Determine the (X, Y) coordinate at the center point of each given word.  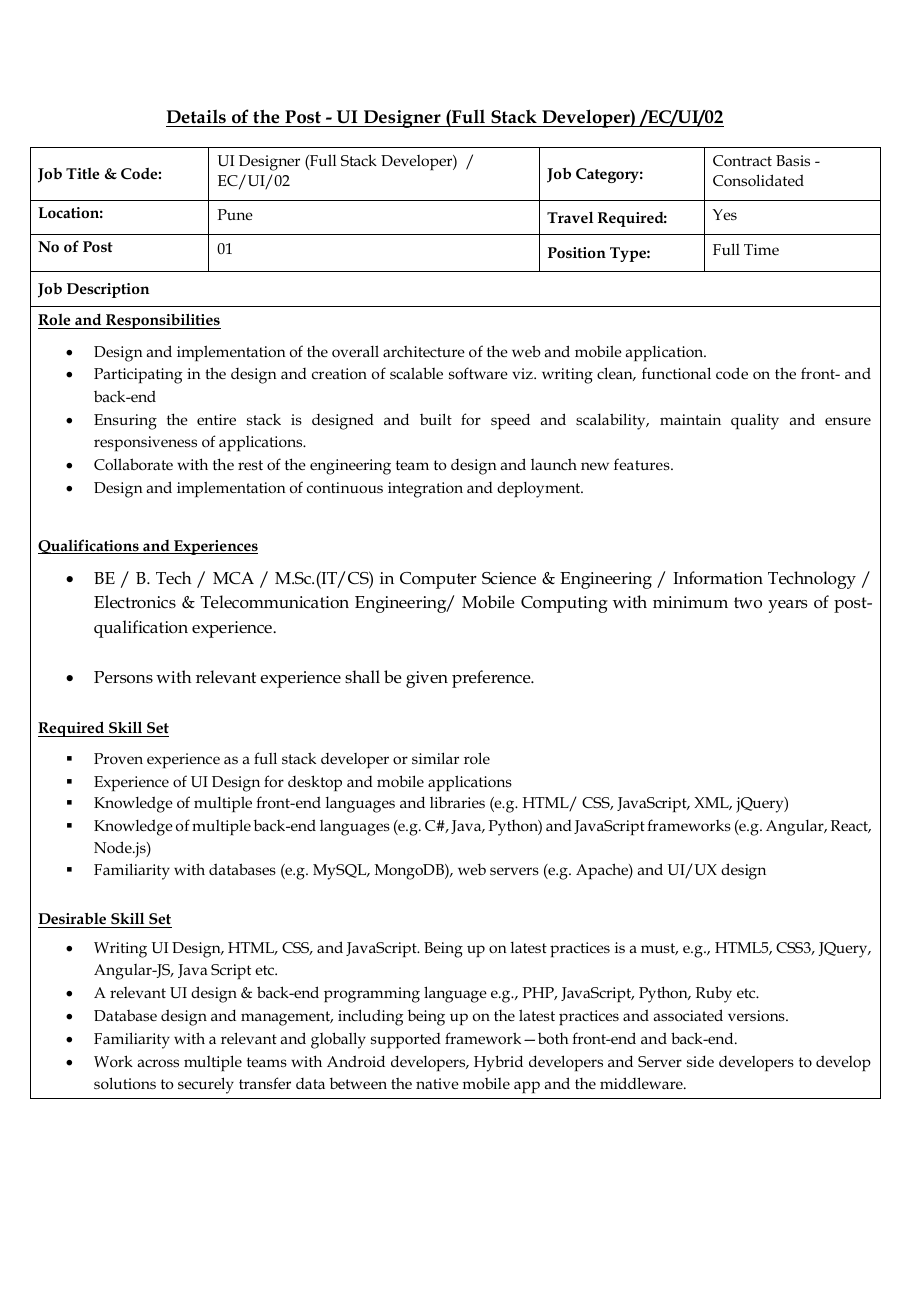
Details (196, 116)
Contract (742, 161)
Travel (570, 217)
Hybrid (498, 1063)
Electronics (135, 602)
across (158, 1063)
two (748, 603)
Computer (438, 580)
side (700, 1061)
